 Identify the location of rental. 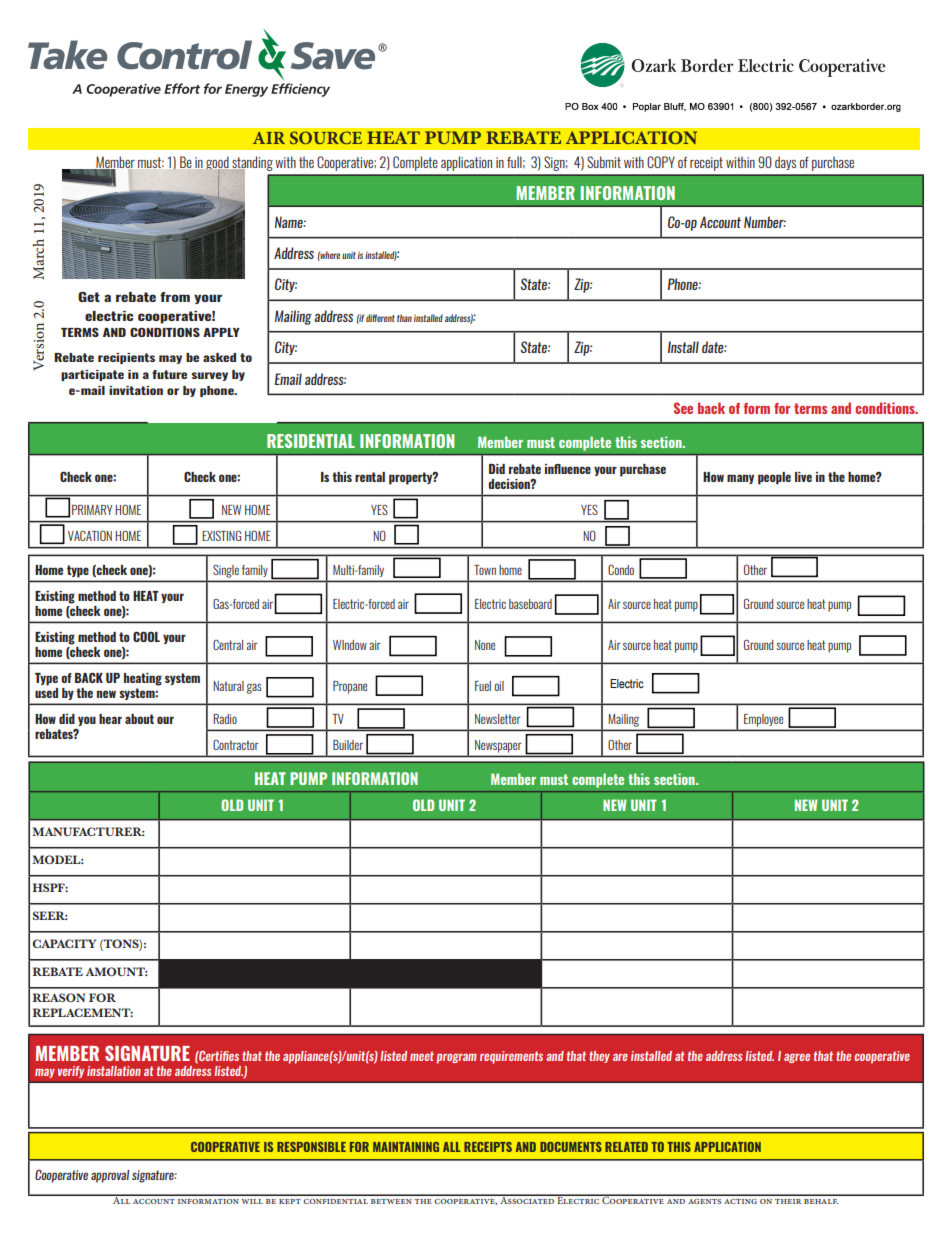
(370, 477).
